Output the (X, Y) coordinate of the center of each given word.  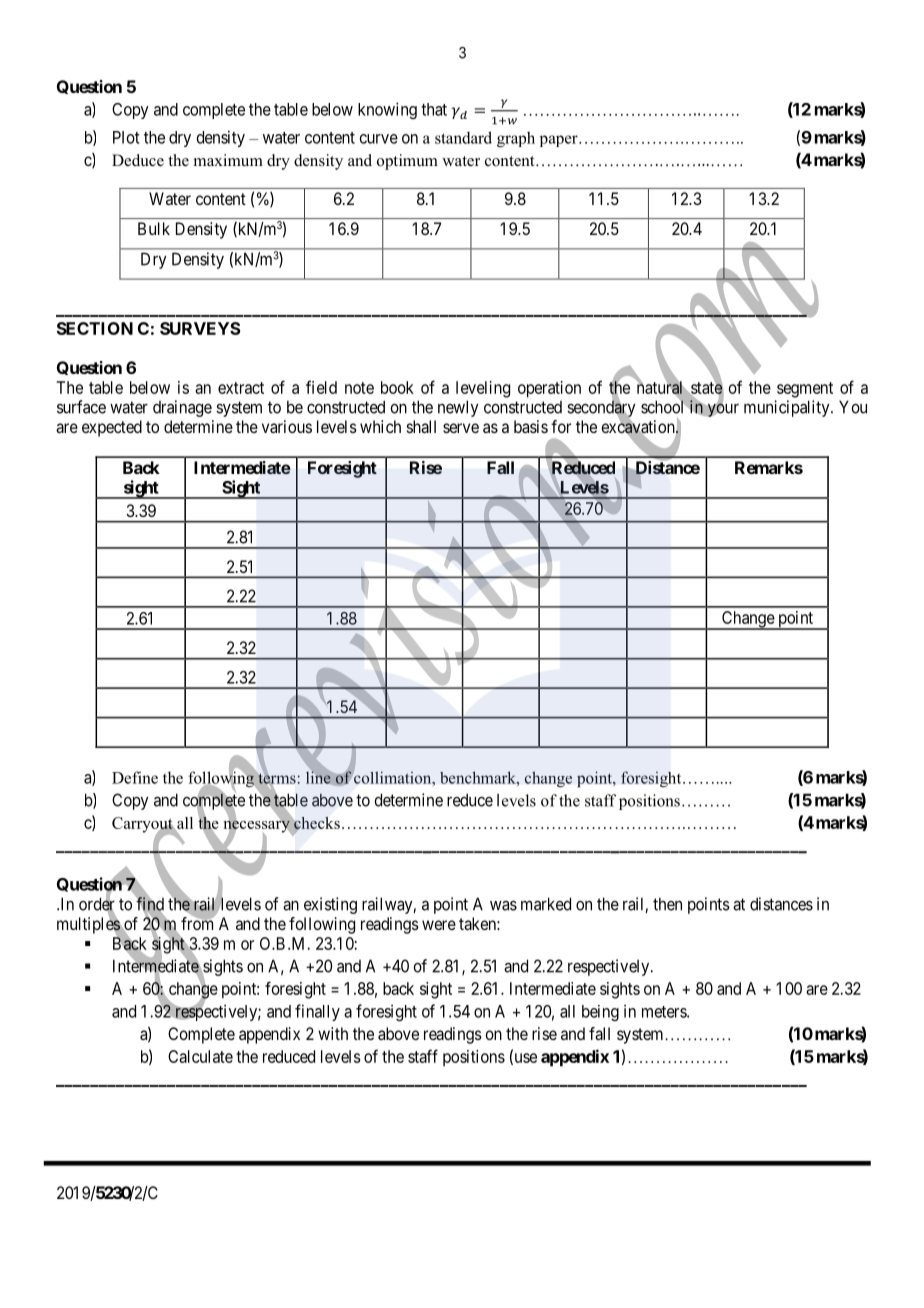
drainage (182, 408)
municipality (788, 408)
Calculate (200, 1056)
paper (560, 141)
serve (461, 428)
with (333, 1033)
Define (135, 777)
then (667, 904)
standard (463, 137)
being (600, 1013)
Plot (126, 137)
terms (276, 778)
